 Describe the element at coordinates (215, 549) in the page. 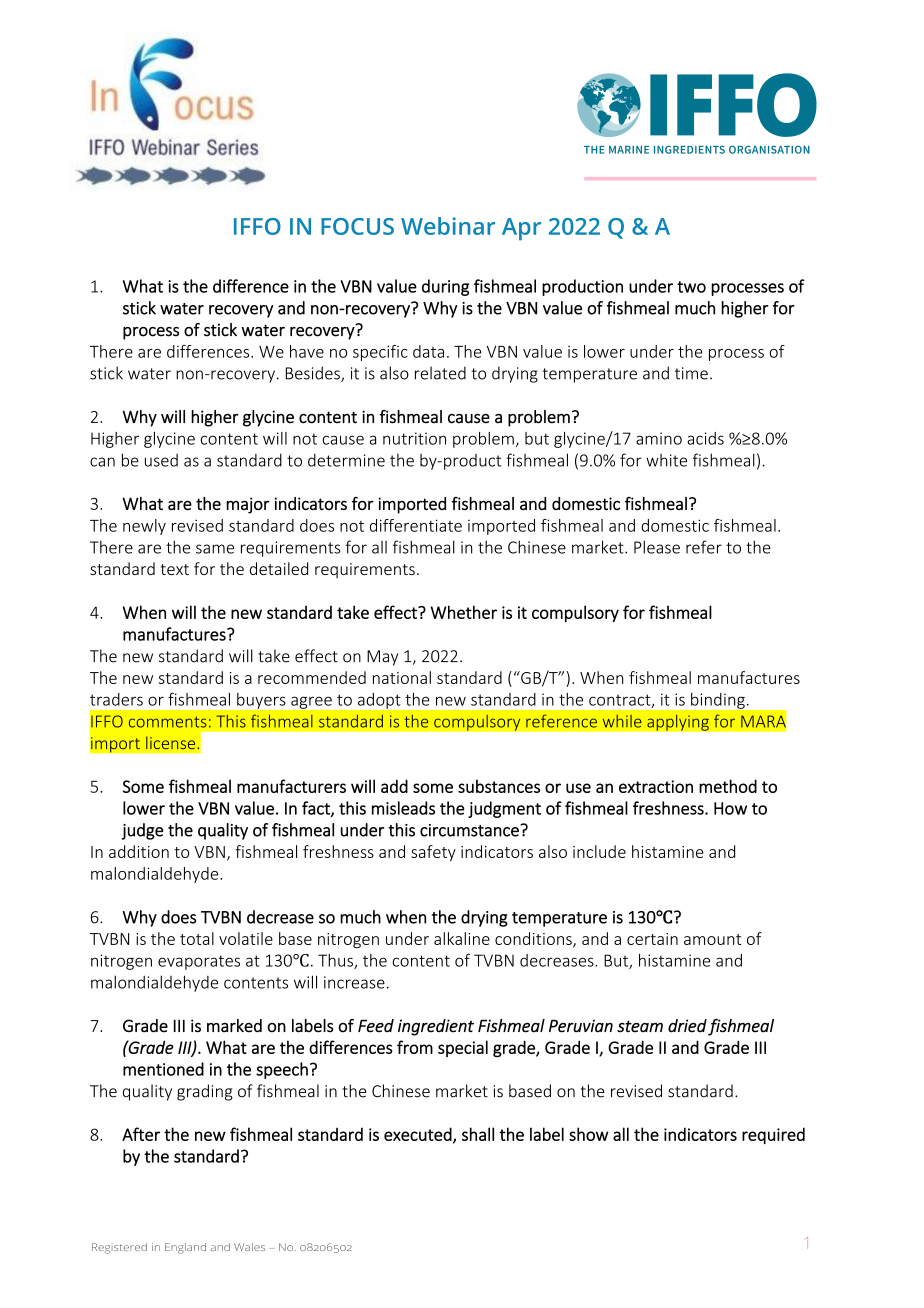

I see `same` at that location.
